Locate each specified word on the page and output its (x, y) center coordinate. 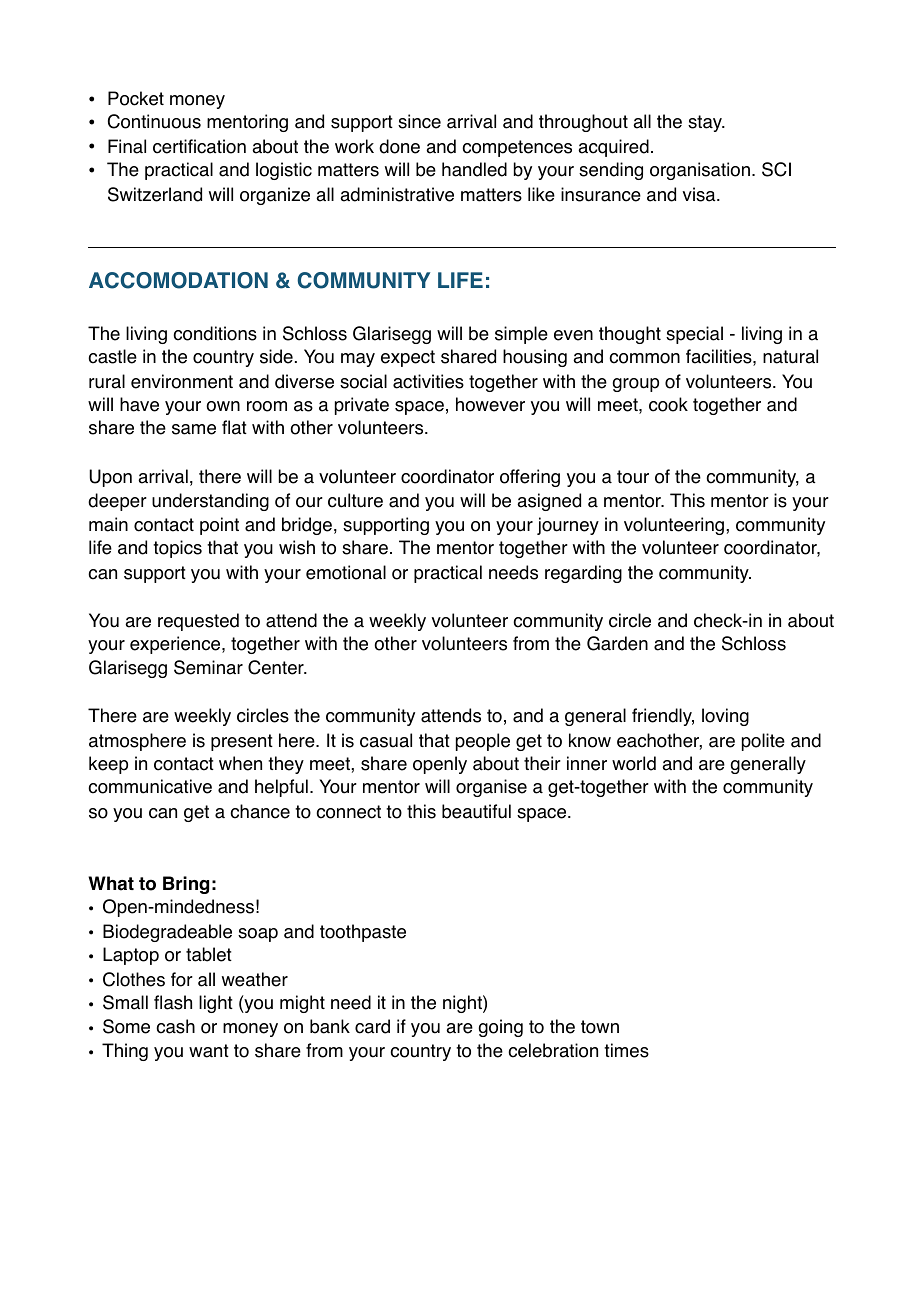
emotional (346, 572)
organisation (700, 171)
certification (199, 146)
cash (175, 1026)
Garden (617, 643)
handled (474, 169)
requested (198, 622)
